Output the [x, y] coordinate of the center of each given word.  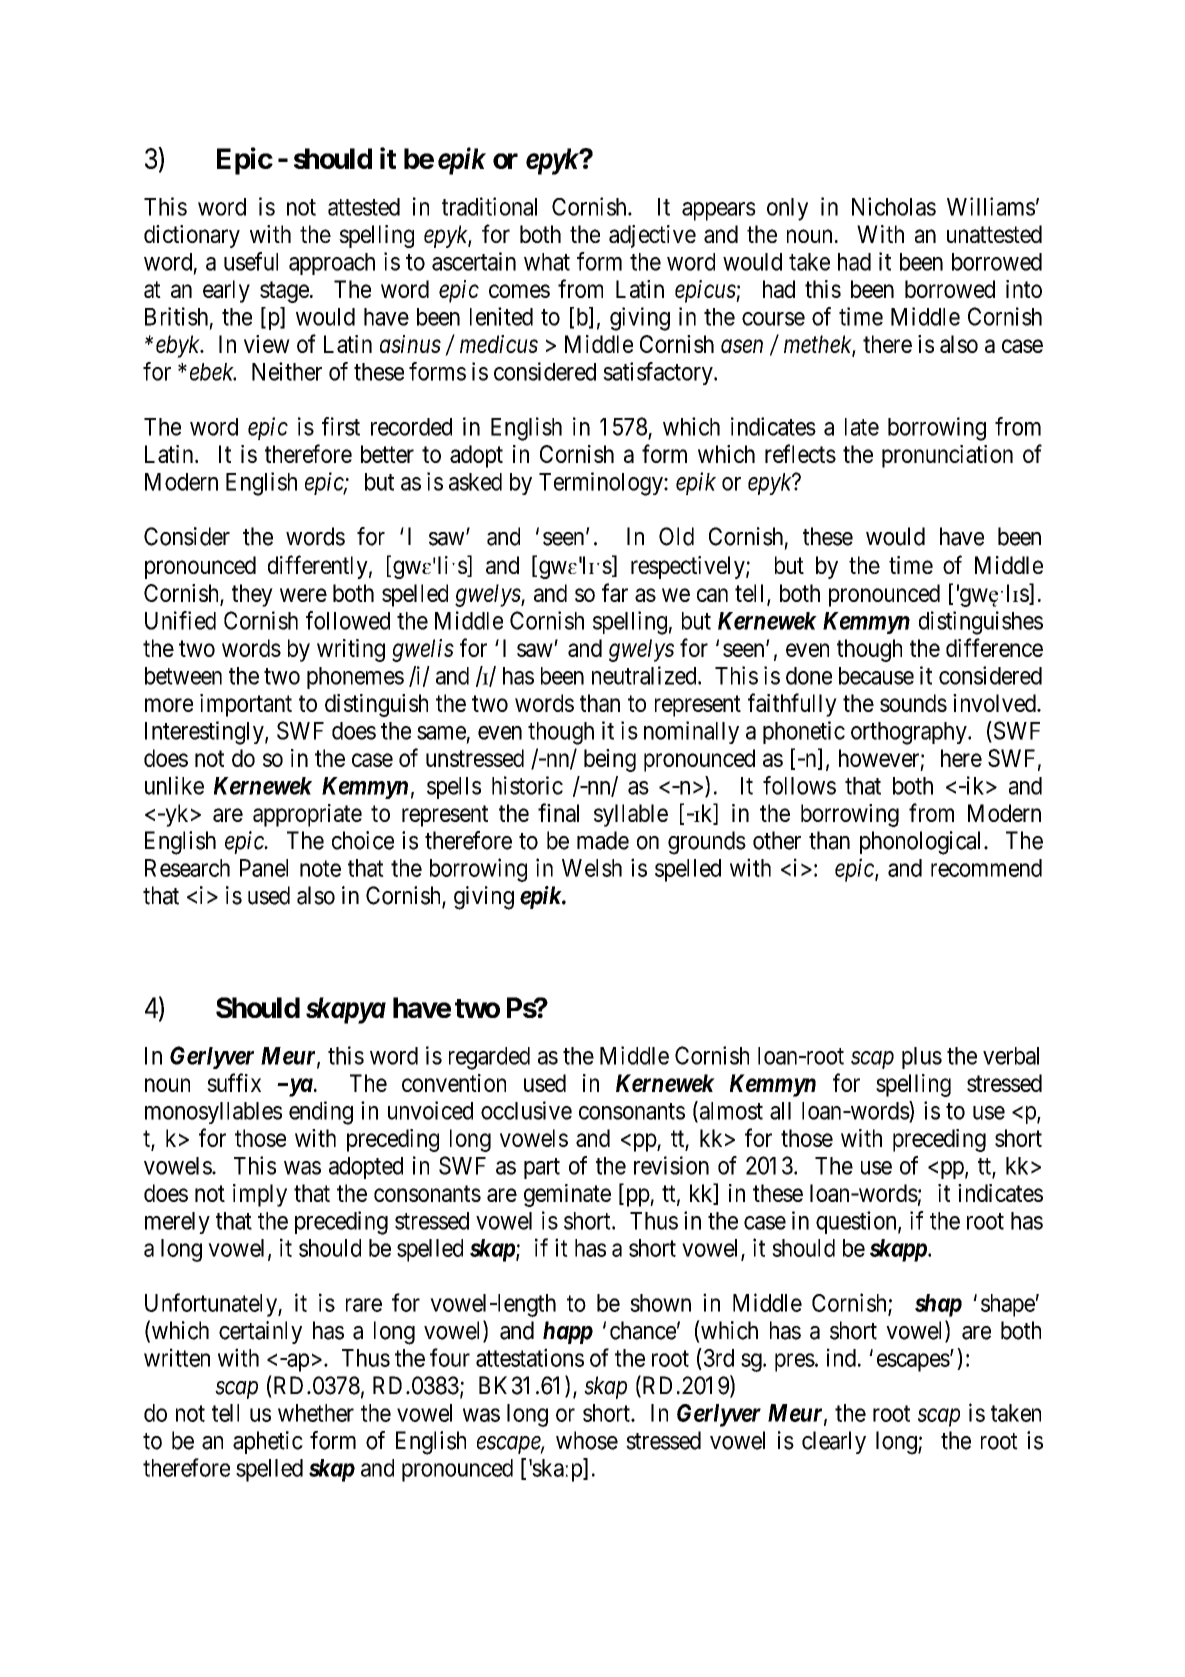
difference [994, 647]
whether [316, 1413]
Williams [991, 206]
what [547, 262]
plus [922, 1058]
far [615, 592]
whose [587, 1440]
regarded [489, 1058]
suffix [234, 1082]
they [252, 595]
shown [660, 1303]
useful [251, 261]
